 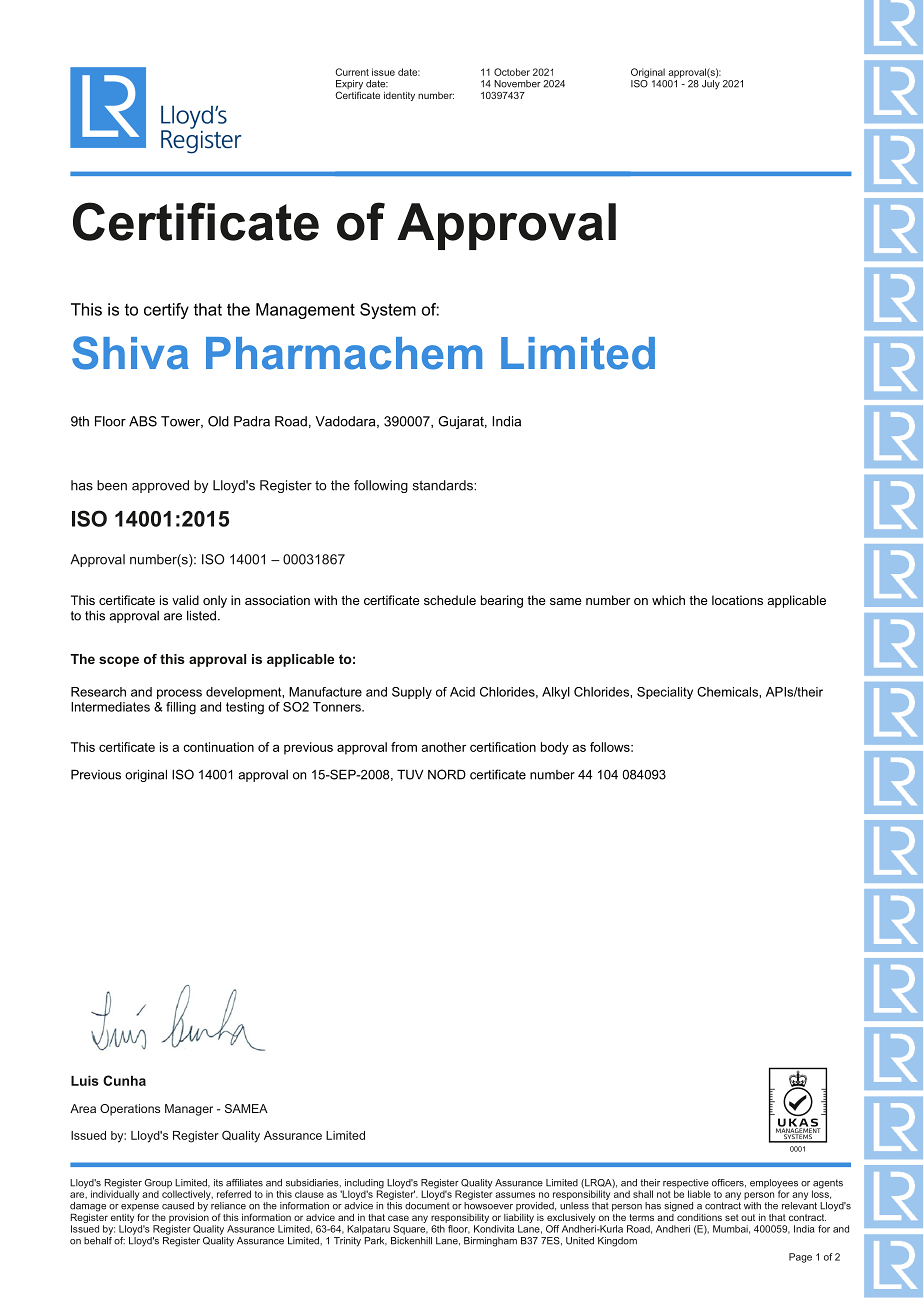 I want to click on including, so click(x=363, y=1185).
